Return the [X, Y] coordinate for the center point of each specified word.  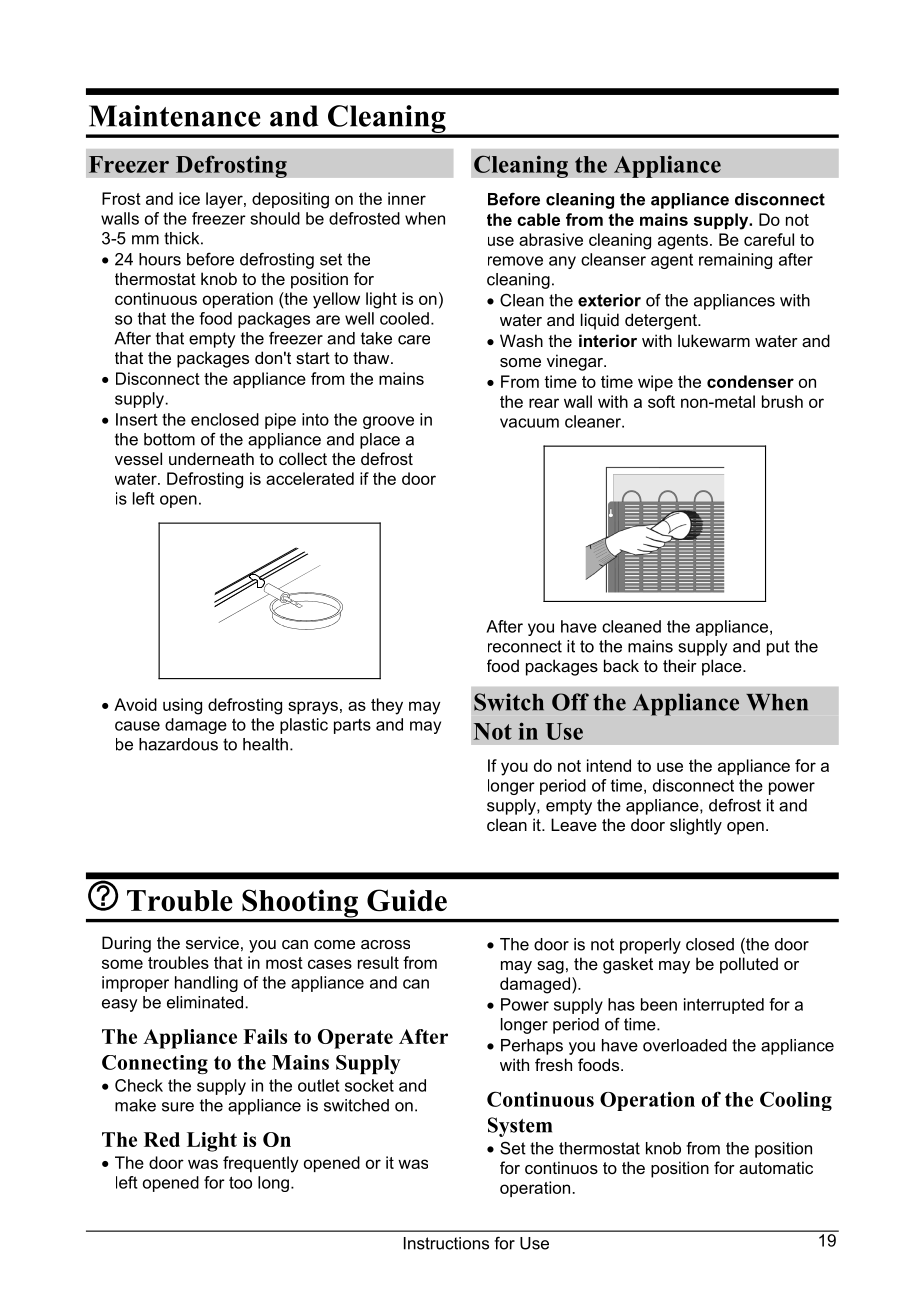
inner [407, 198]
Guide [407, 900]
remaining [735, 261]
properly [650, 946]
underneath [211, 458]
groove [388, 422]
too [240, 1182]
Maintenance [175, 116]
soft [661, 401]
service [212, 942]
